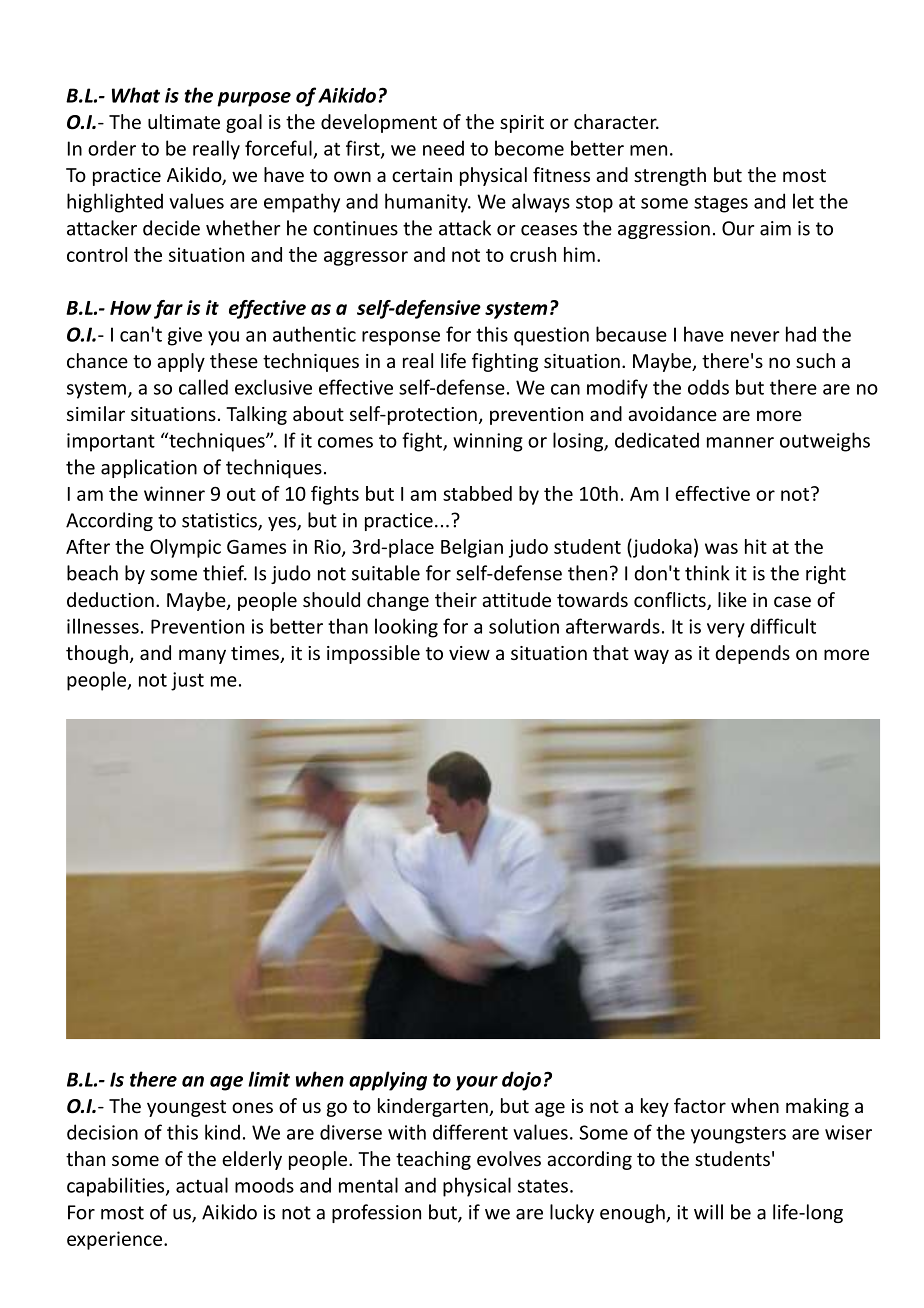  What do you see at coordinates (174, 493) in the screenshot?
I see `winner` at bounding box center [174, 493].
